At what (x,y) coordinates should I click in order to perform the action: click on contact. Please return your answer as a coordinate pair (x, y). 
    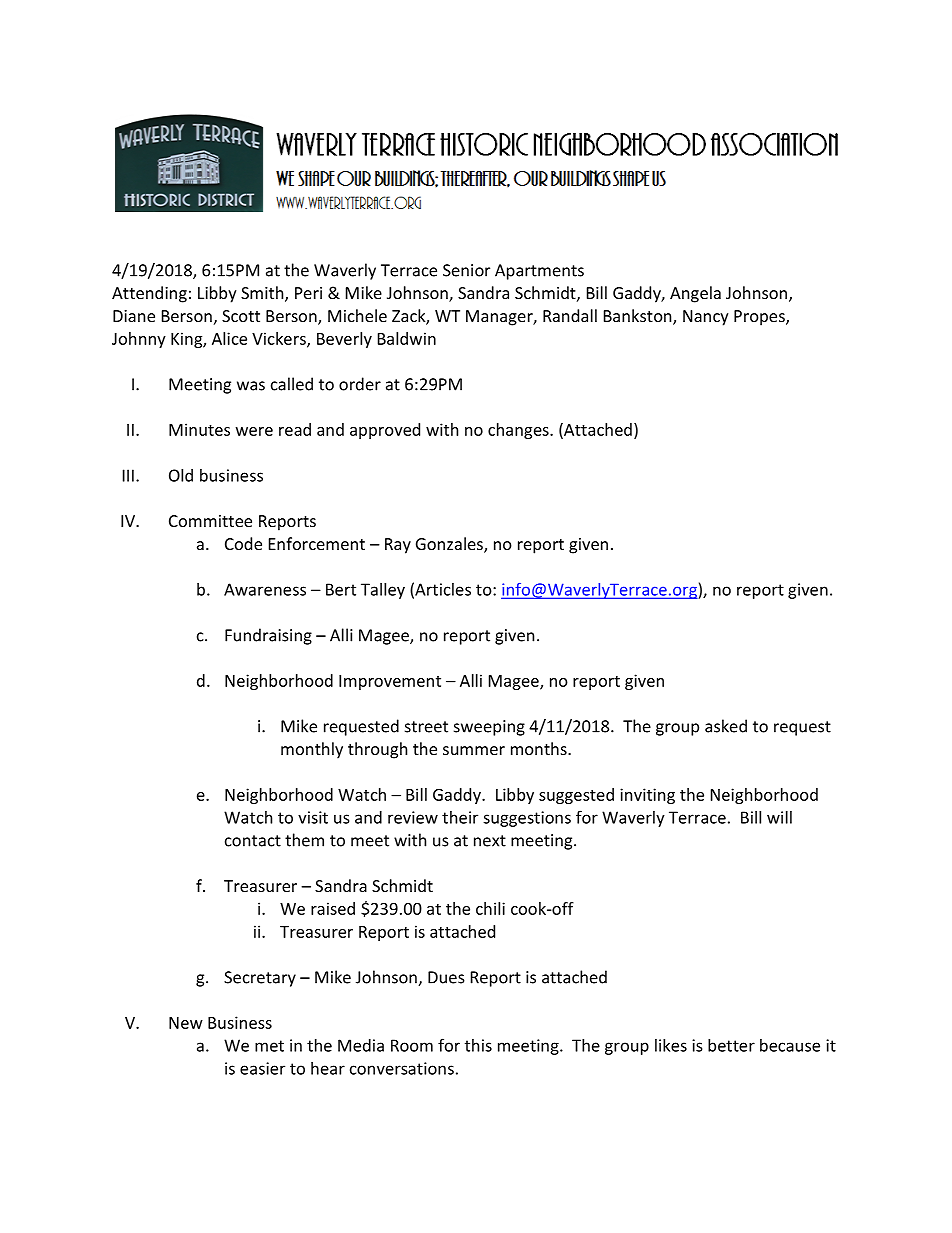
    Looking at the image, I should click on (253, 841).
